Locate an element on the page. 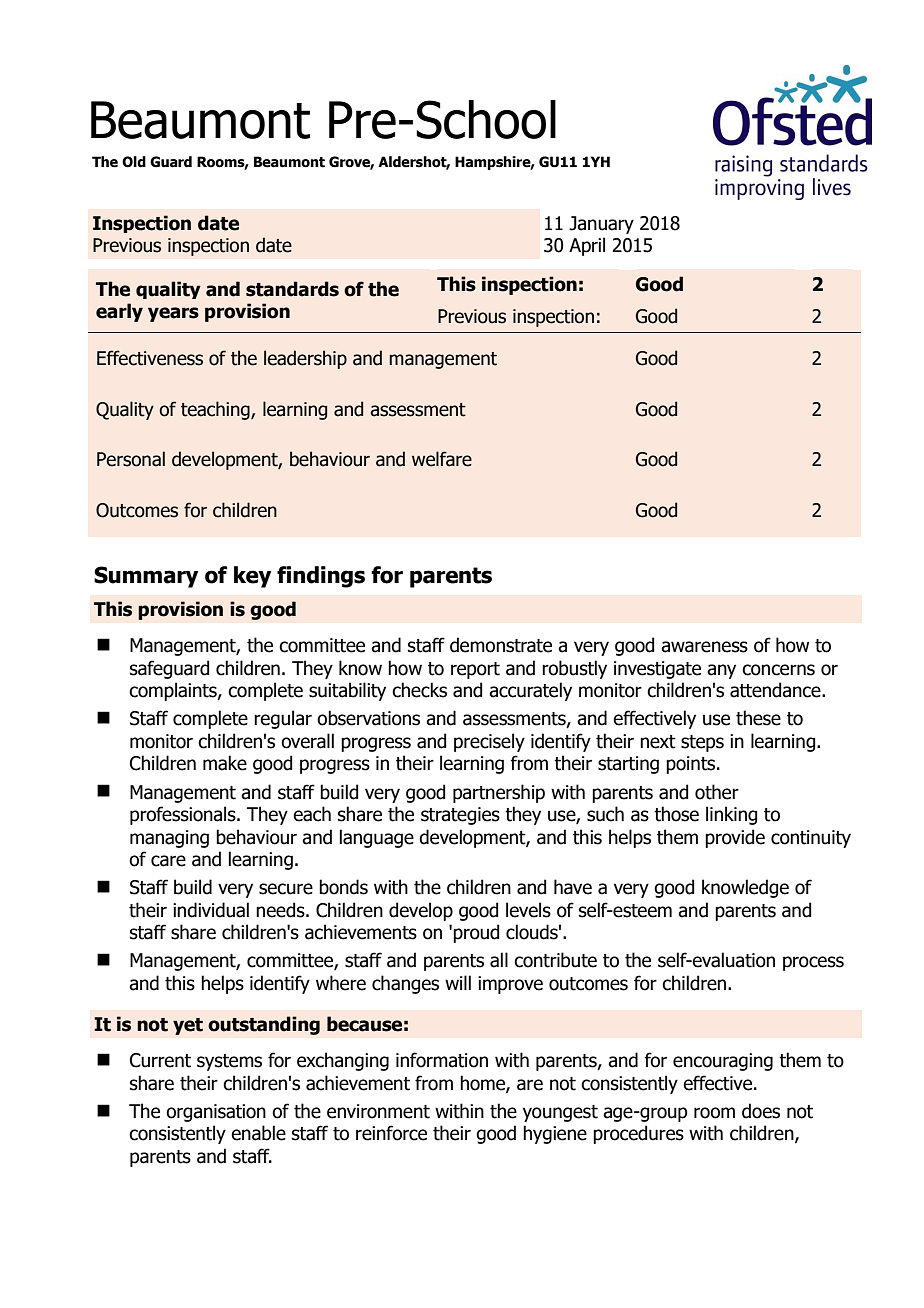 This image has width=924, height=1308. April is located at coordinates (587, 246).
